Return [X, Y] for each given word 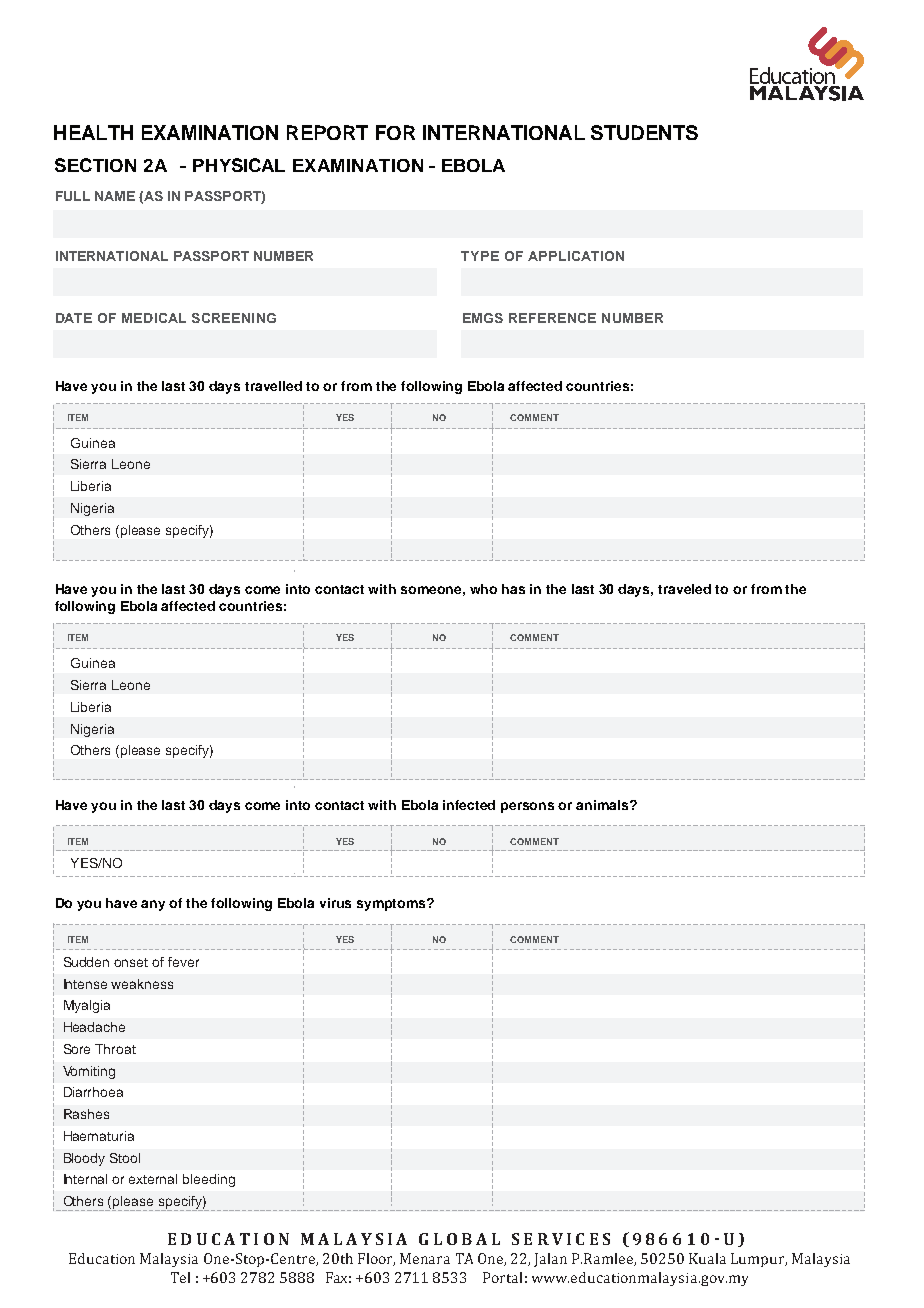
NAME [115, 196]
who [483, 589]
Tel [180, 1277]
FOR [395, 132]
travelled [273, 386]
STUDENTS [644, 132]
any [153, 905]
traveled [684, 589]
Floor [376, 1259]
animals [603, 805]
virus [335, 903]
